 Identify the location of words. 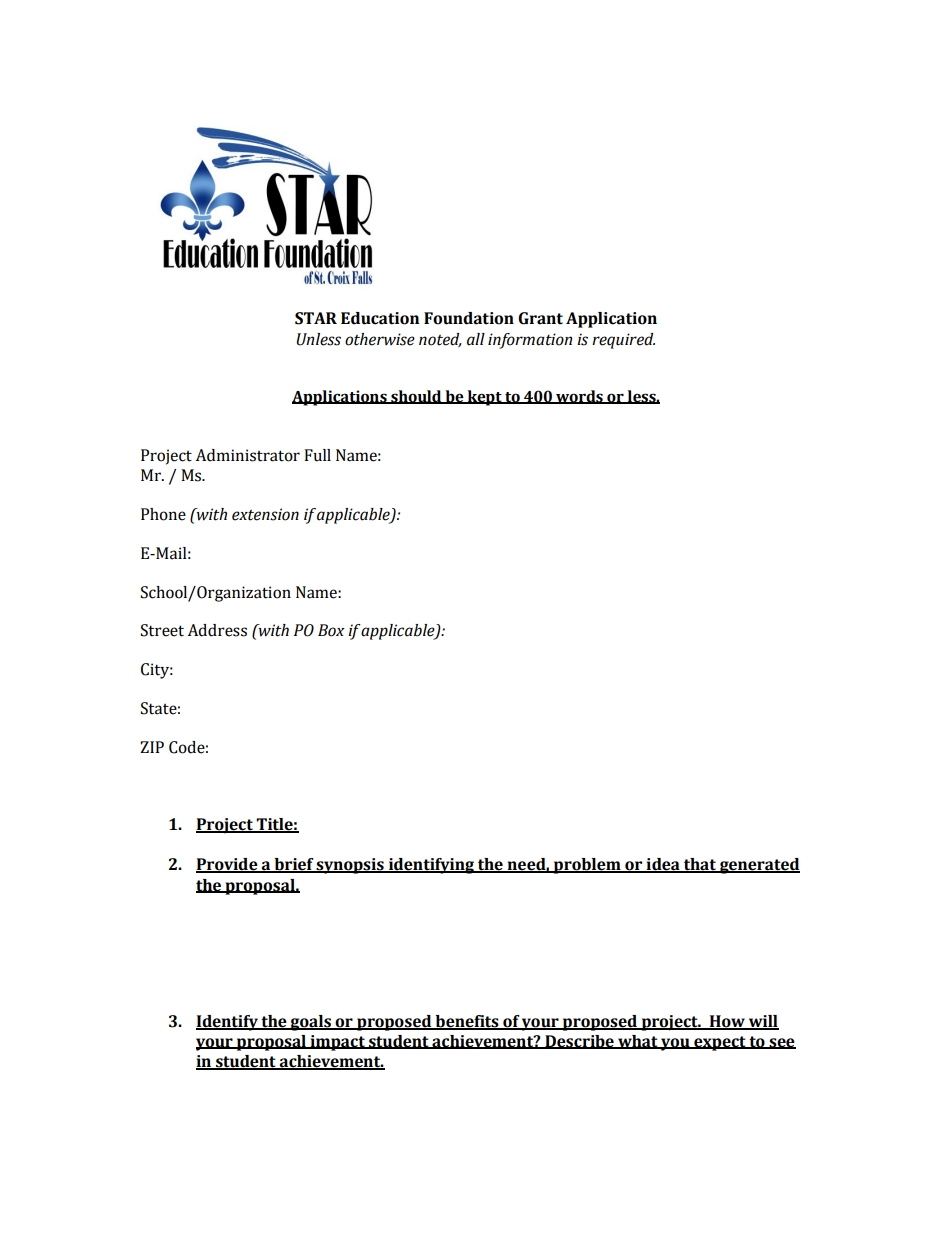
(579, 397).
